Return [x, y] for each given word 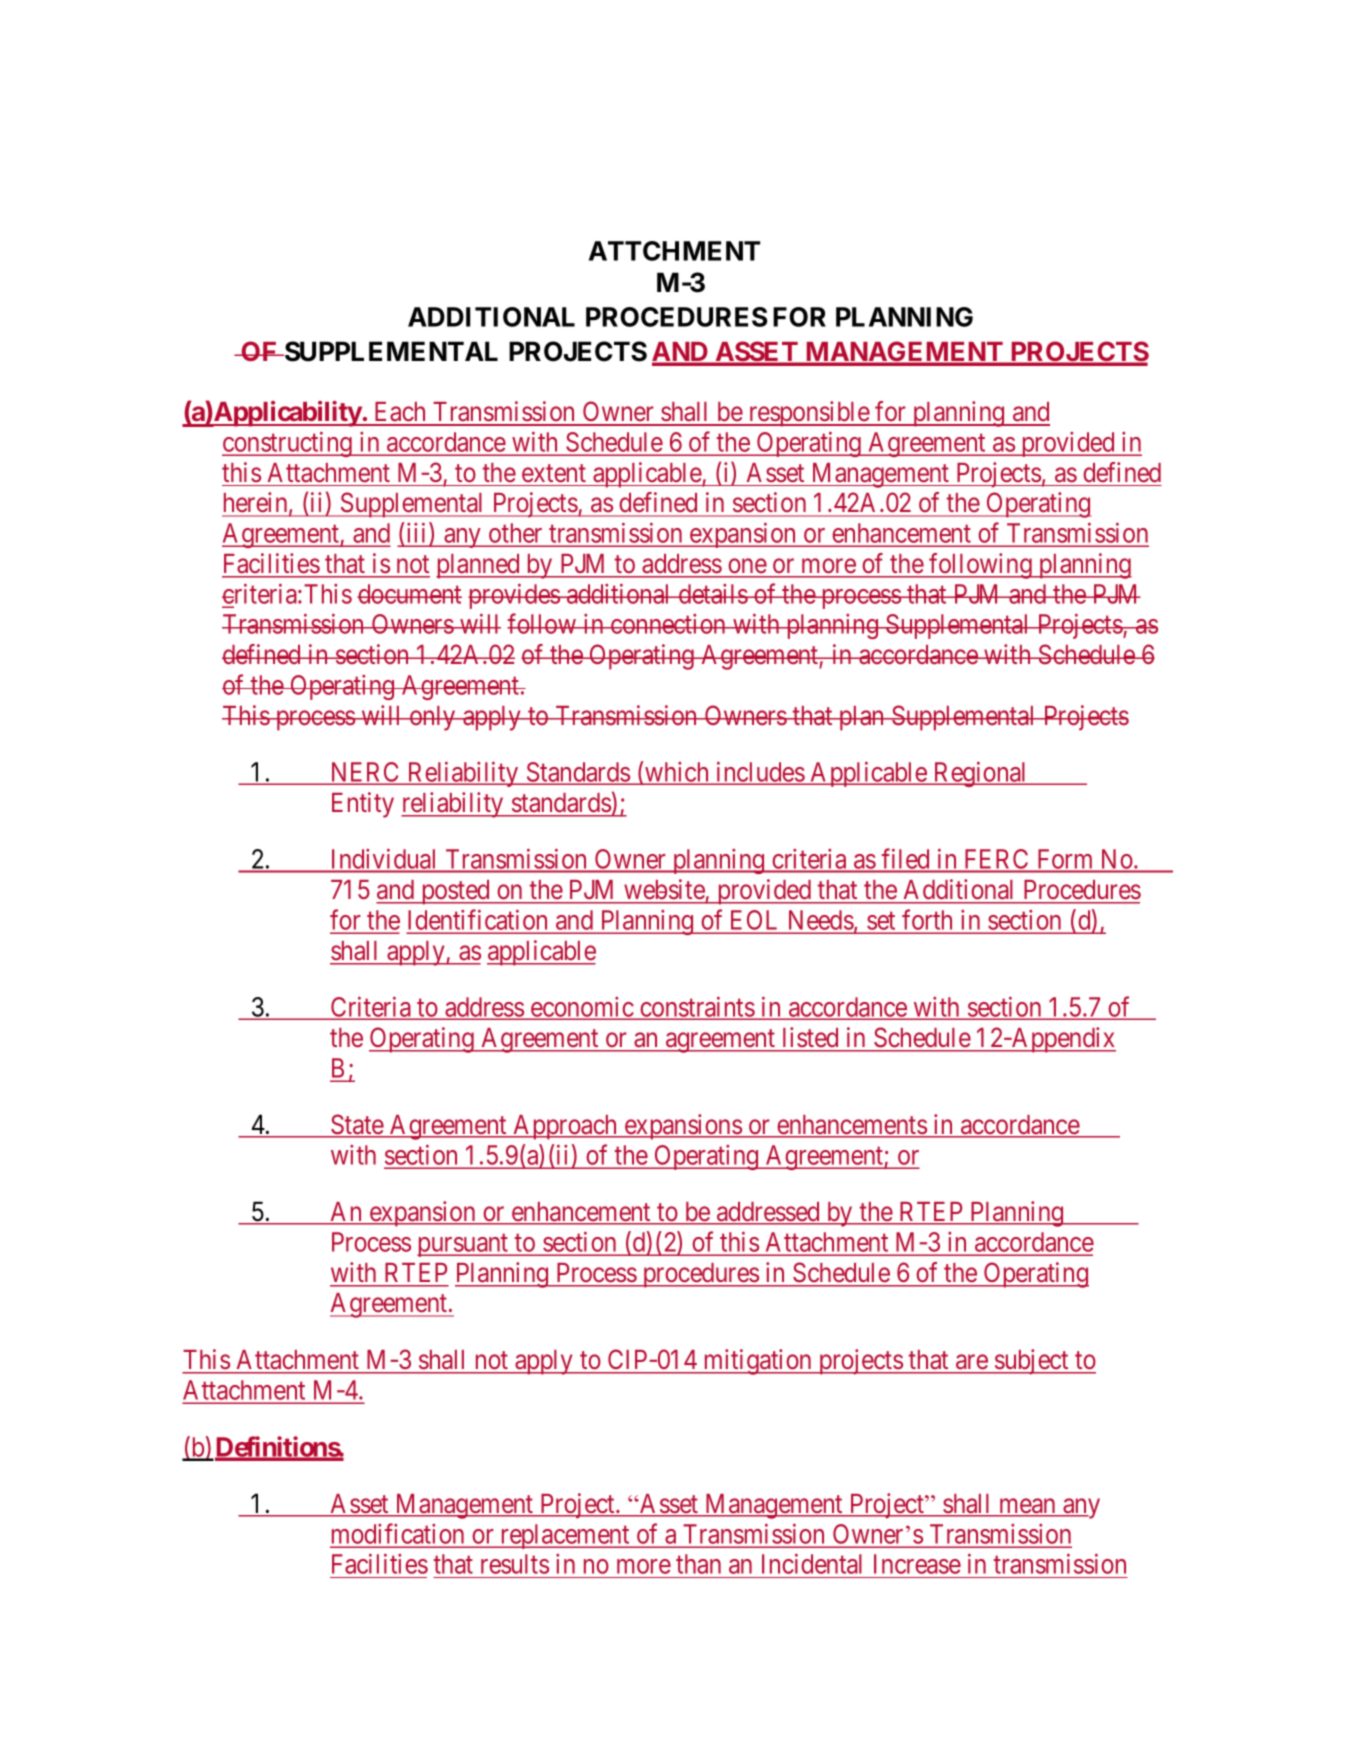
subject [1032, 1362]
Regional [980, 774]
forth [927, 919]
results [515, 1564]
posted [455, 892]
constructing [288, 444]
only [432, 718]
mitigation [757, 1362]
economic [582, 1008]
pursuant [464, 1245]
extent [554, 473]
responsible [808, 414]
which [677, 773]
